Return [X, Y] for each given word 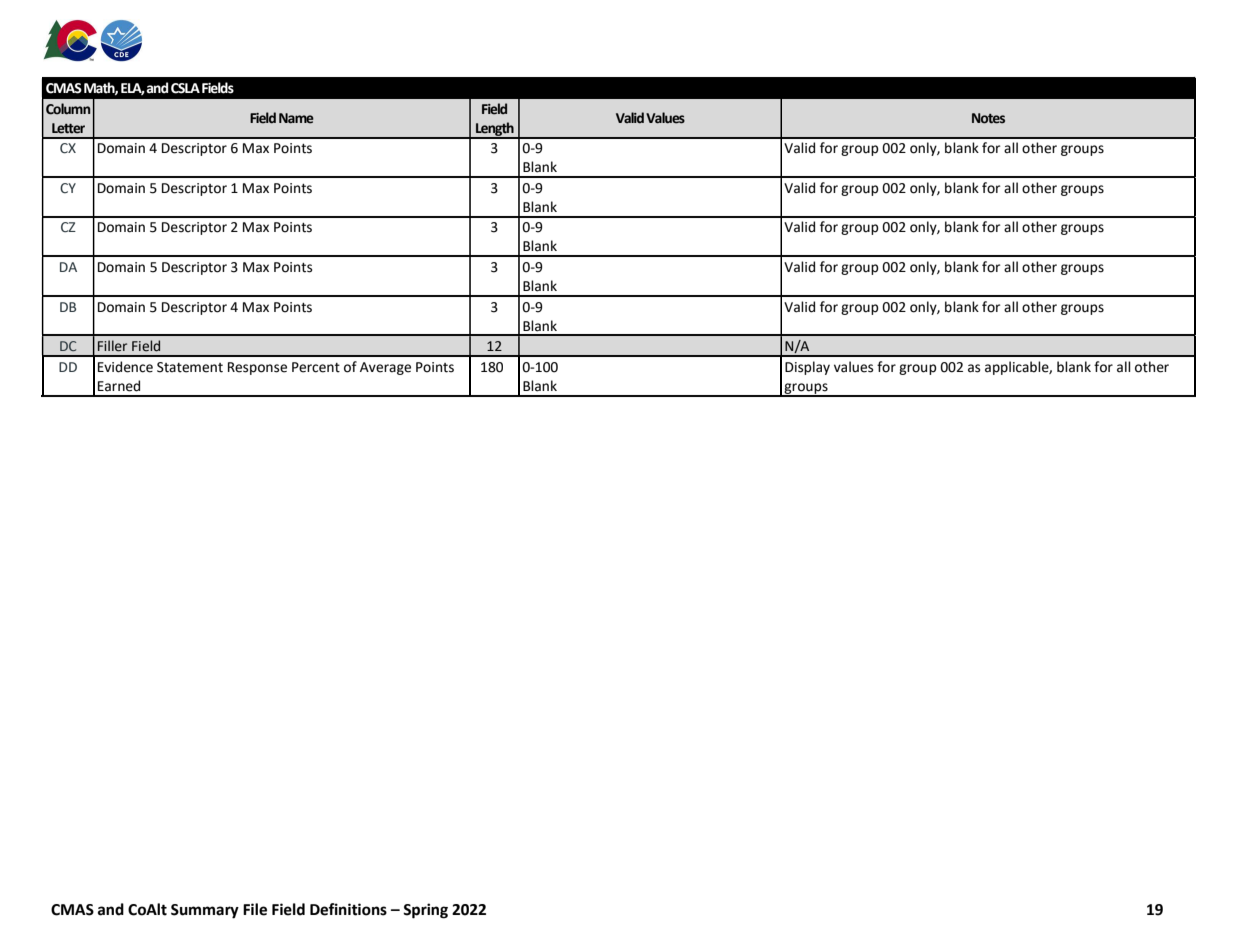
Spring [425, 911]
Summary [205, 911]
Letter [68, 128]
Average [385, 368]
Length [495, 130]
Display [807, 368]
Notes [988, 118]
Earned [119, 386]
